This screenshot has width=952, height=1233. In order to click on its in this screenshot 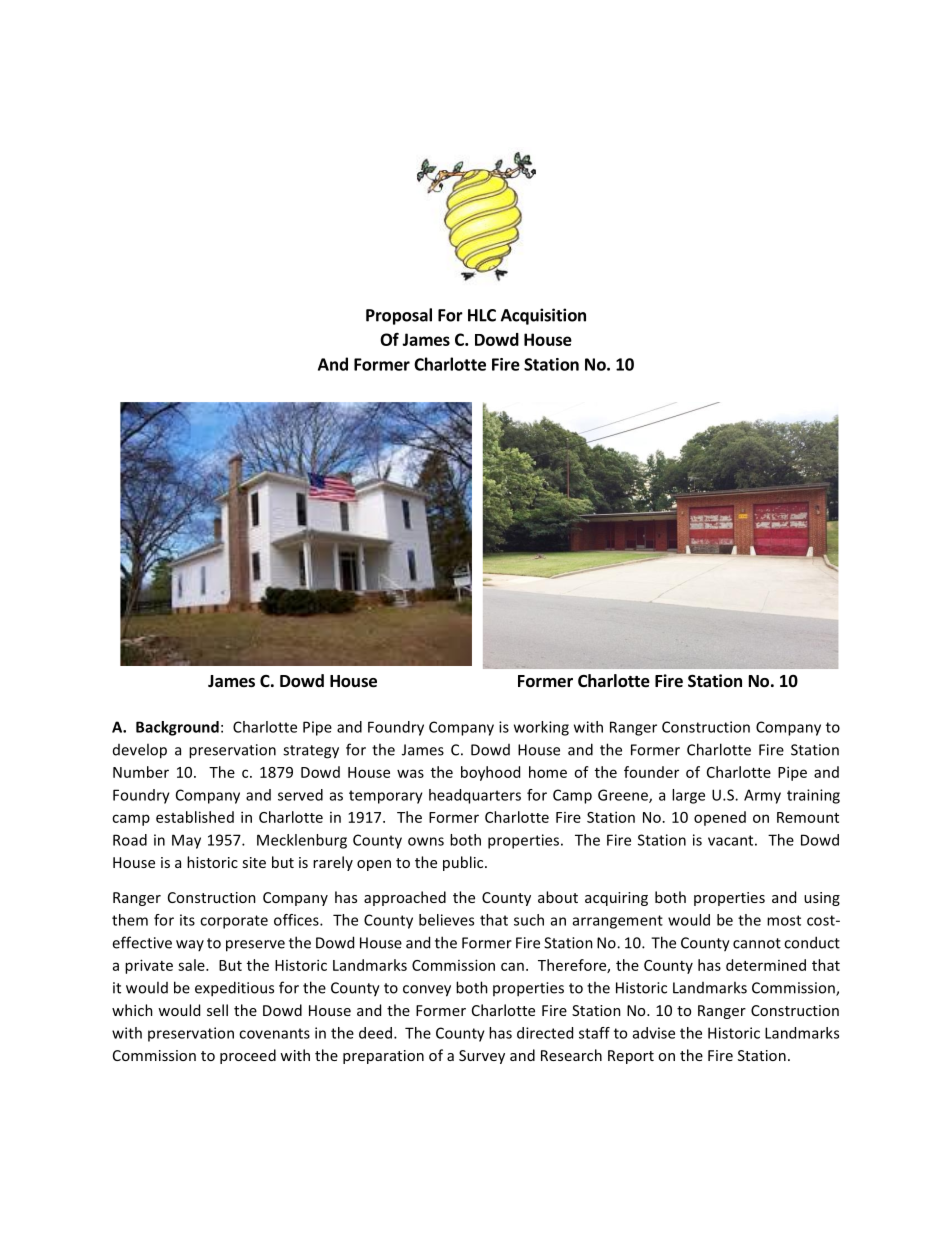, I will do `click(187, 920)`.
